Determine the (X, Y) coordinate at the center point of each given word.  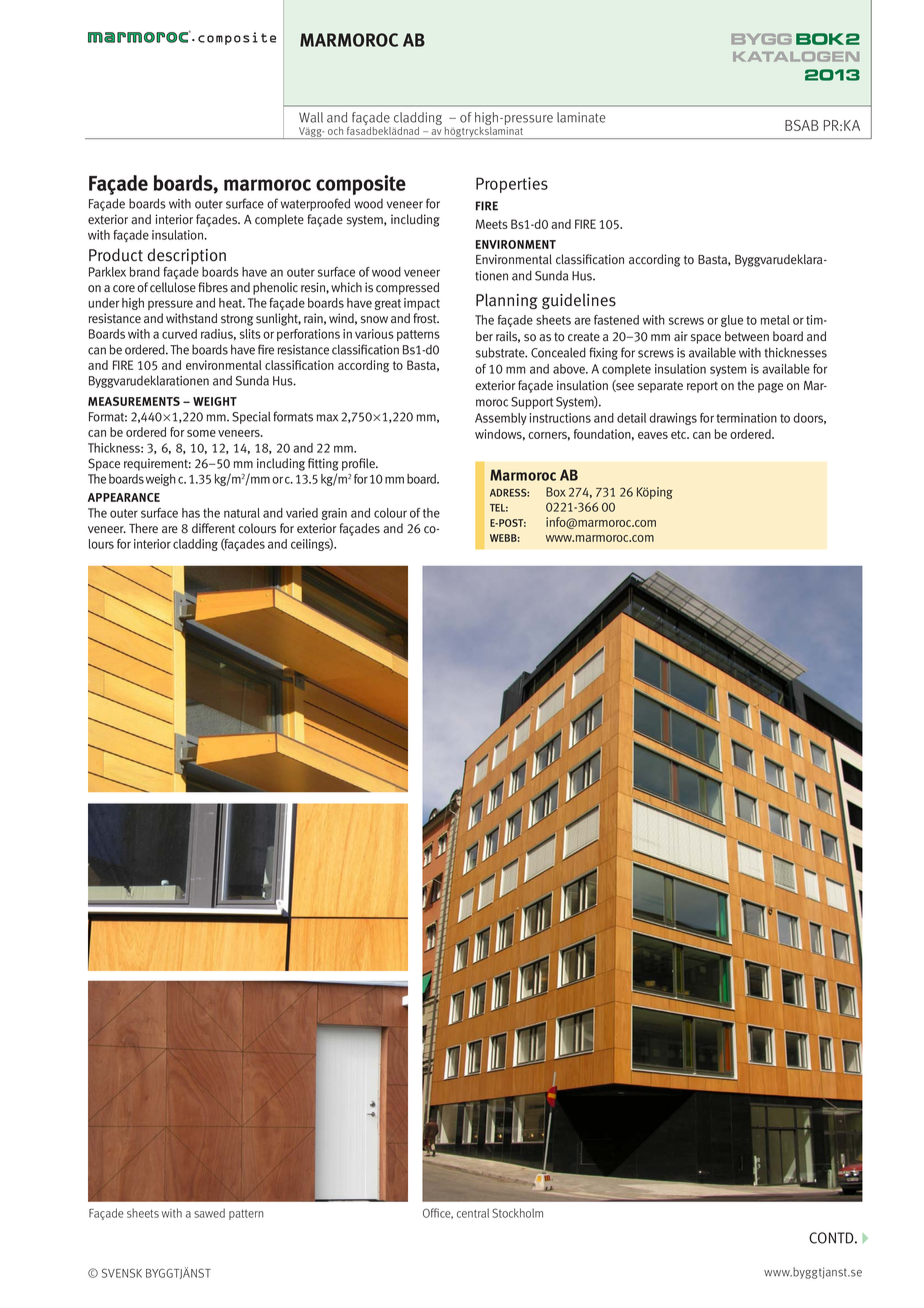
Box (556, 492)
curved (179, 334)
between (747, 336)
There (143, 528)
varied (302, 513)
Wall (311, 117)
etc (680, 434)
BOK (820, 39)
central (473, 1213)
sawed (209, 1213)
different (213, 528)
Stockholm (517, 1213)
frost (426, 318)
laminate (581, 117)
